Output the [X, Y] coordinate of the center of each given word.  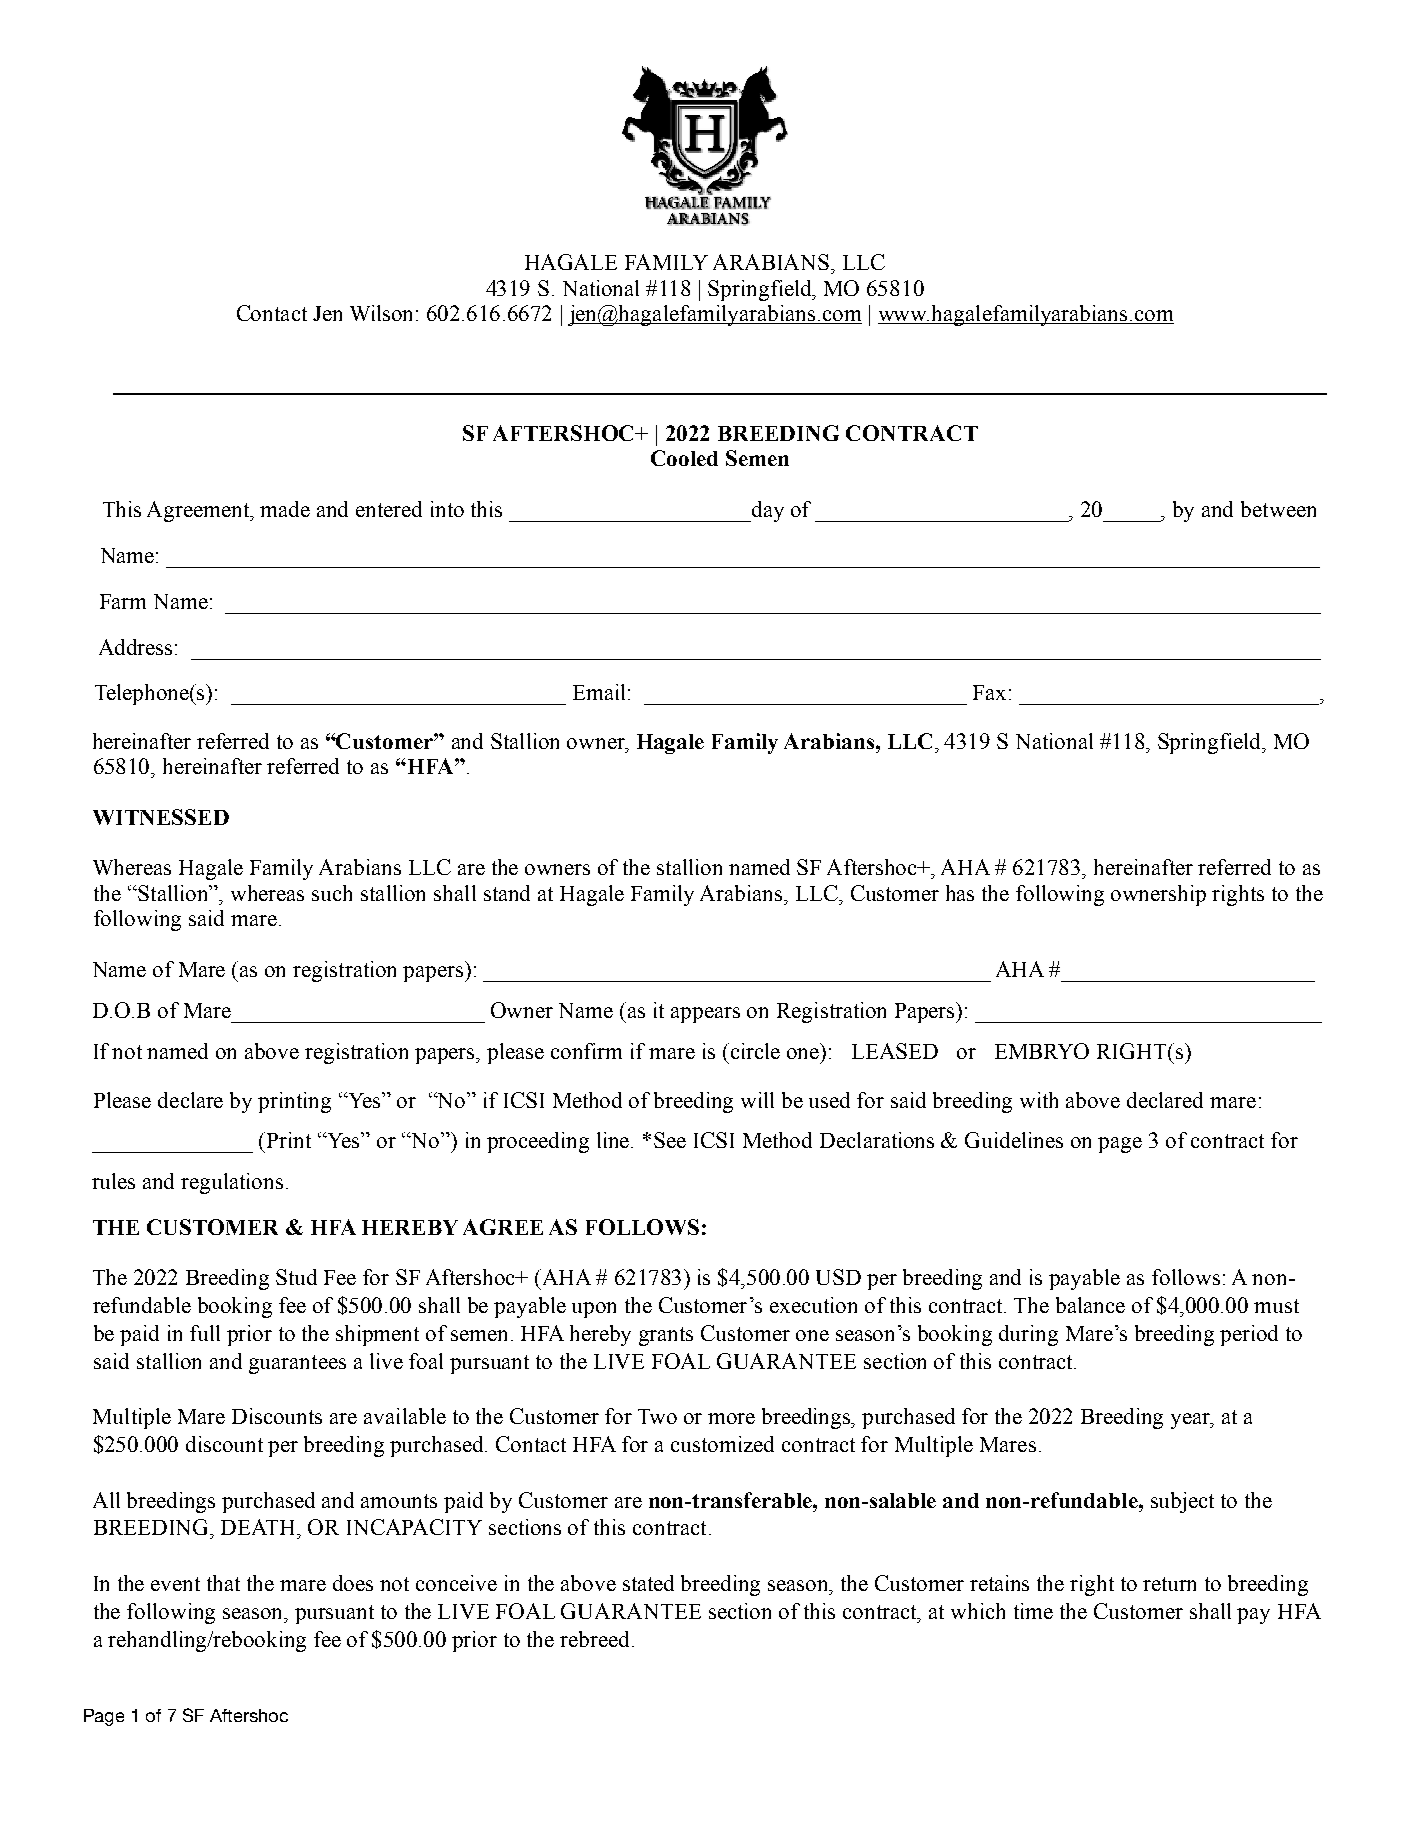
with [1039, 1100]
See [670, 1140]
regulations [232, 1183]
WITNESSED [161, 817]
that [223, 1583]
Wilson [383, 313]
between [1278, 509]
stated [648, 1583]
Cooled [684, 458]
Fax [991, 692]
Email [601, 692]
